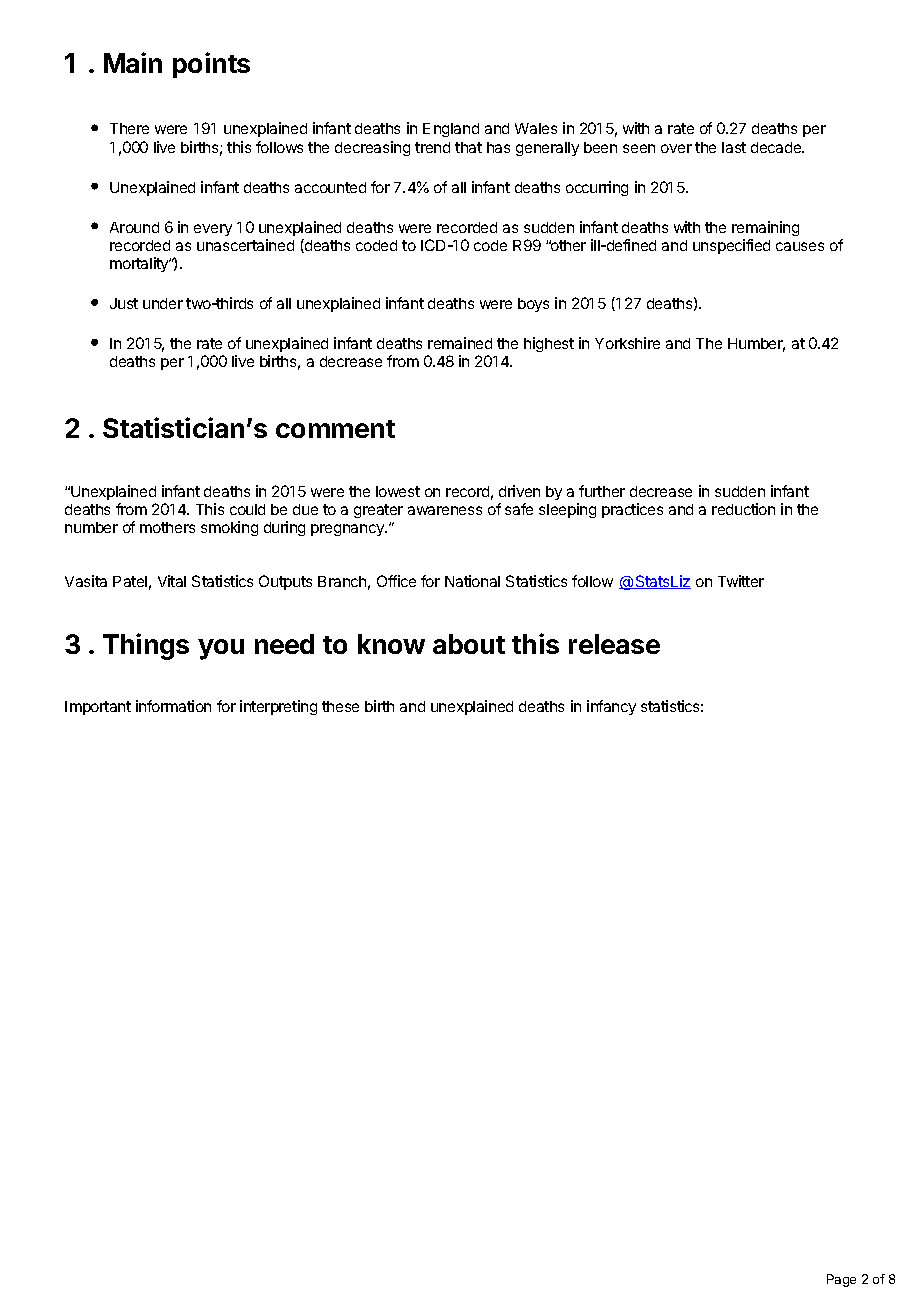  Describe the element at coordinates (611, 707) in the document. I see `infancy` at that location.
